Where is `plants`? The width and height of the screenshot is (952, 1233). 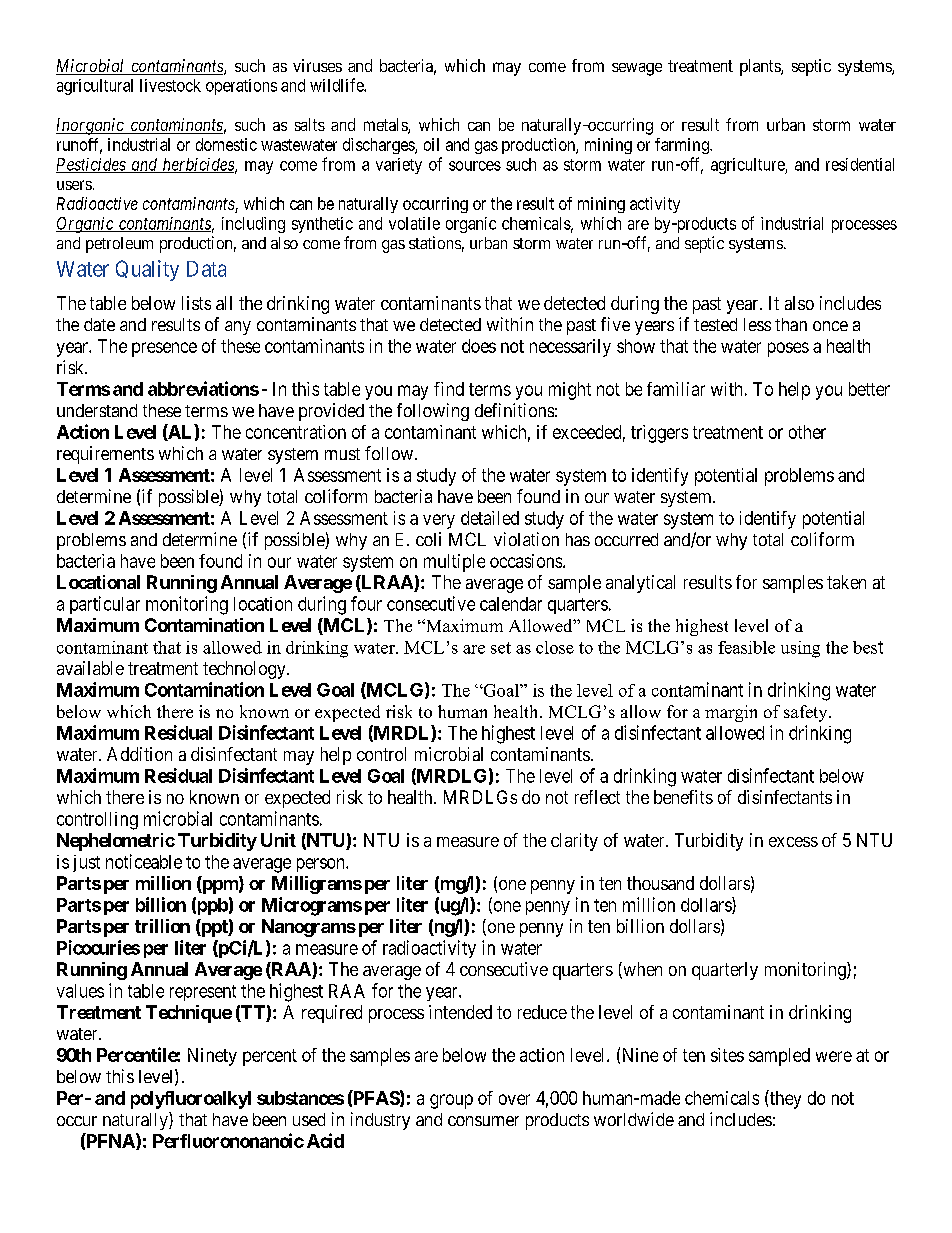
plants is located at coordinates (761, 67).
